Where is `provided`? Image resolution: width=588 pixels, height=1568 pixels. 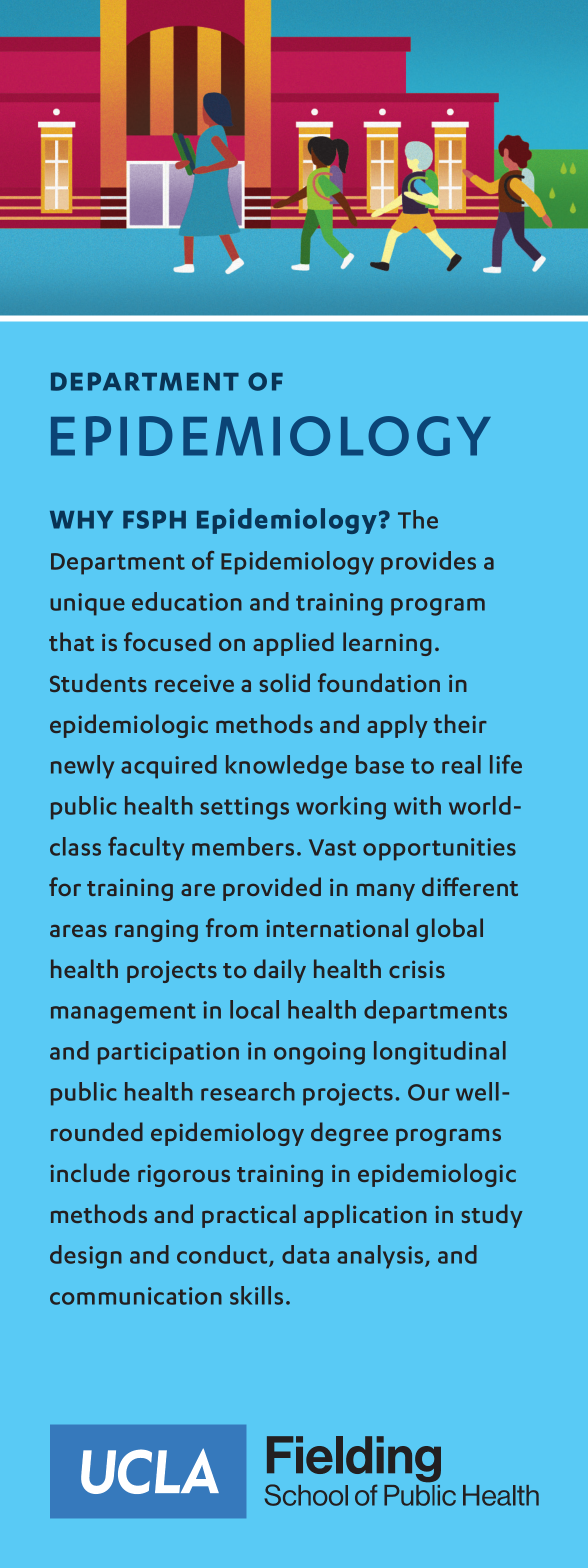
provided is located at coordinates (272, 889).
